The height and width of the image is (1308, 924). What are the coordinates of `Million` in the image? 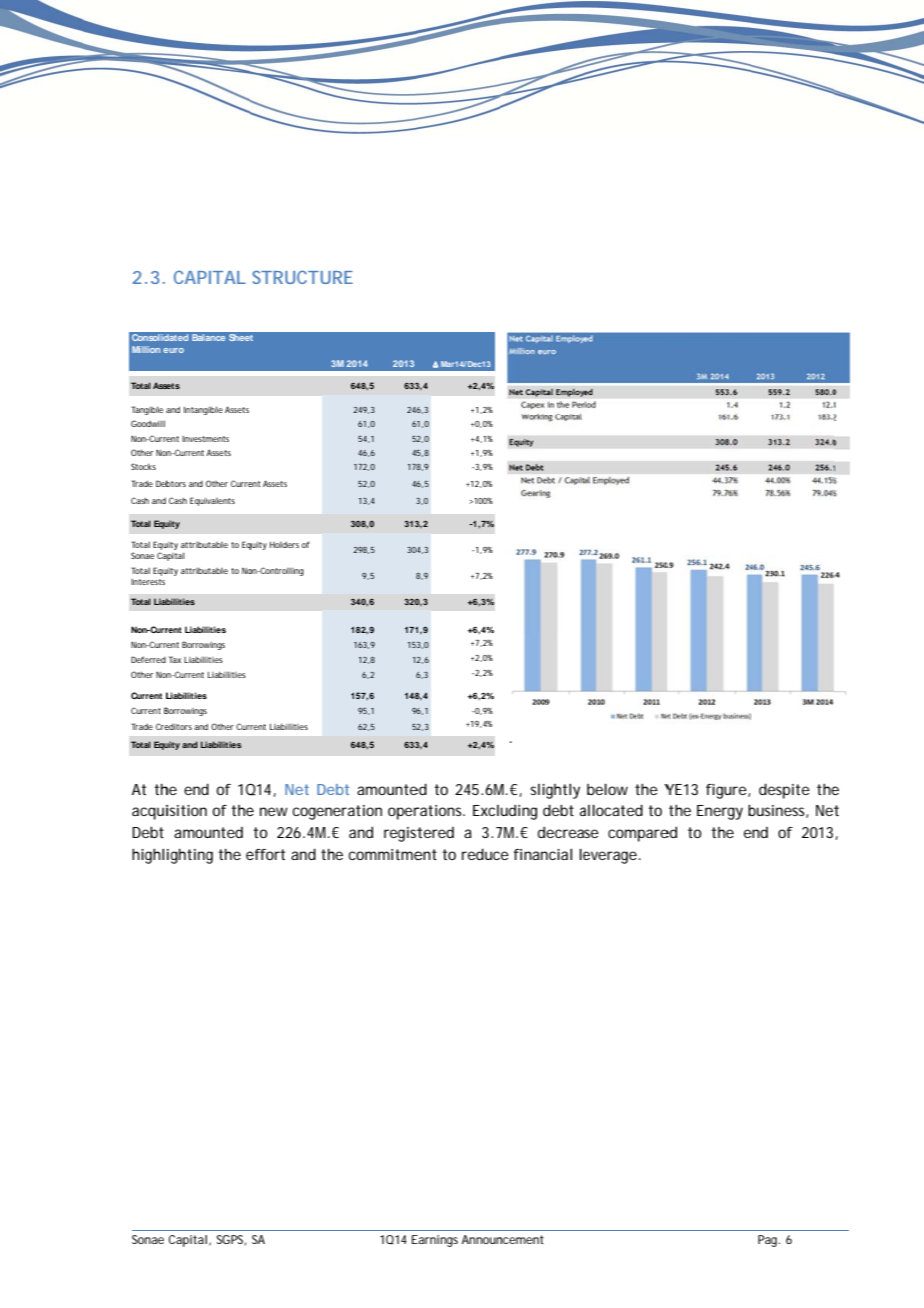 It's located at (146, 349).
